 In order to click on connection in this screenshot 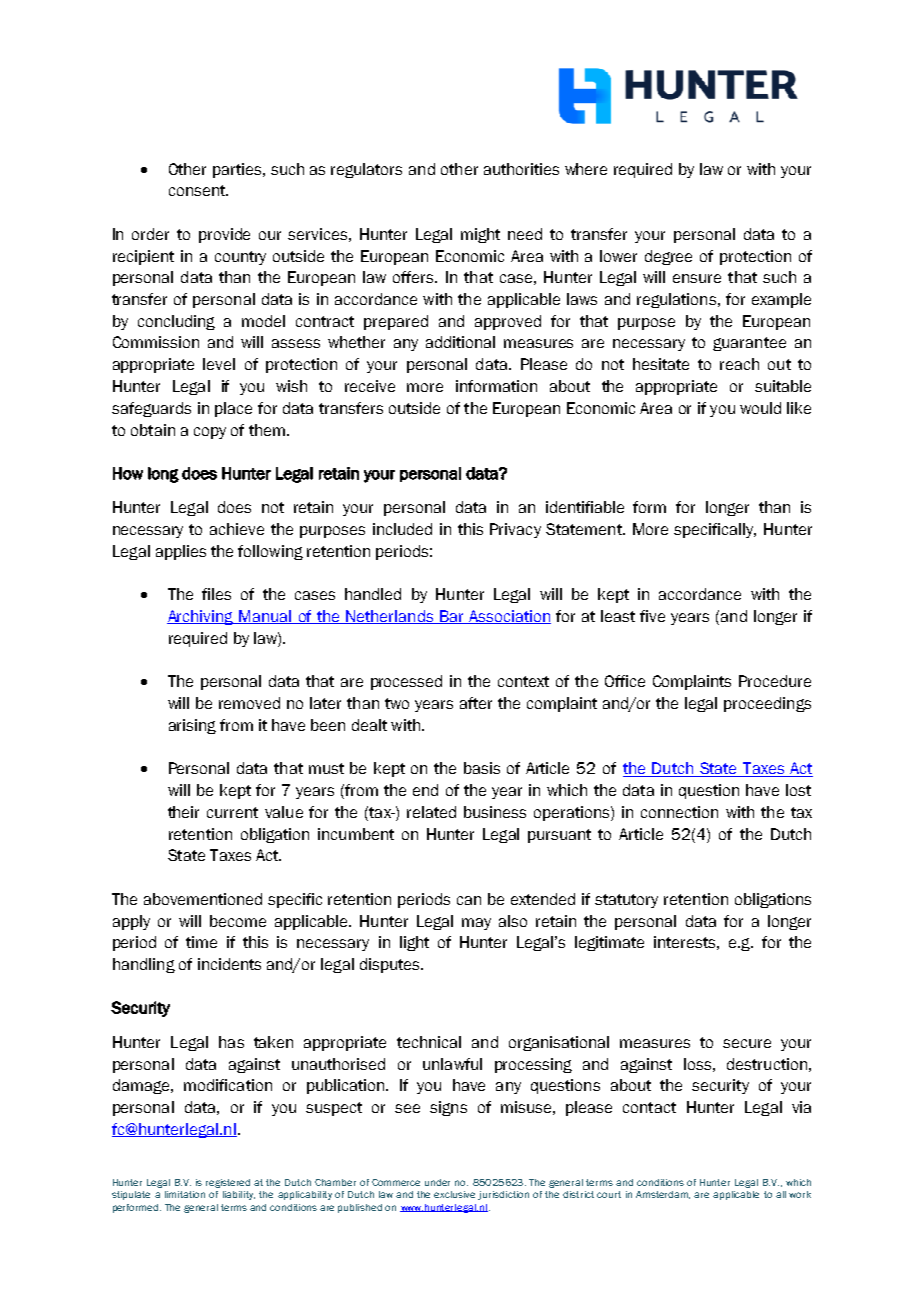, I will do `click(679, 812)`.
